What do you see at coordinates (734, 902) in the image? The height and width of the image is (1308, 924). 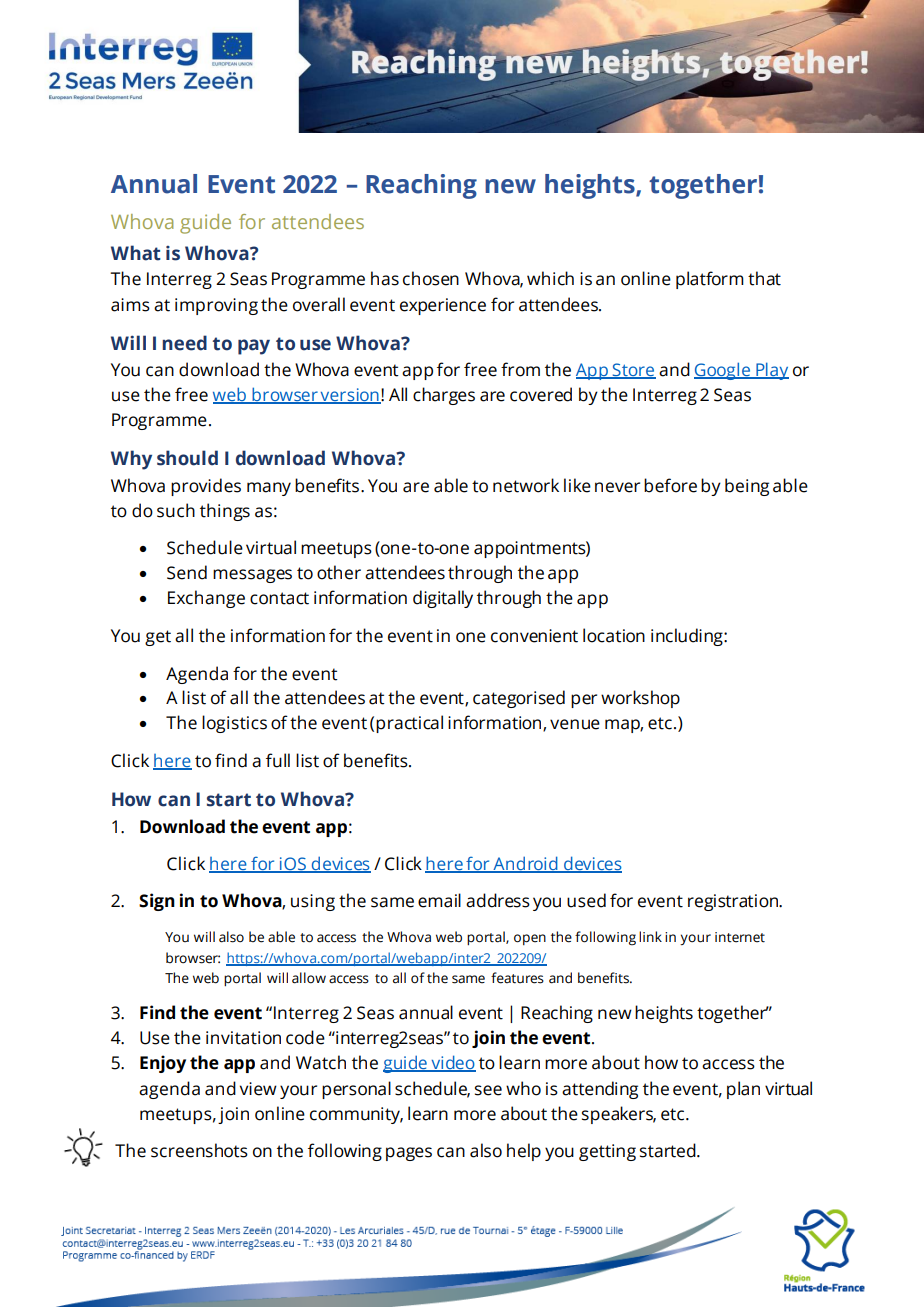 I see `registration` at bounding box center [734, 902].
